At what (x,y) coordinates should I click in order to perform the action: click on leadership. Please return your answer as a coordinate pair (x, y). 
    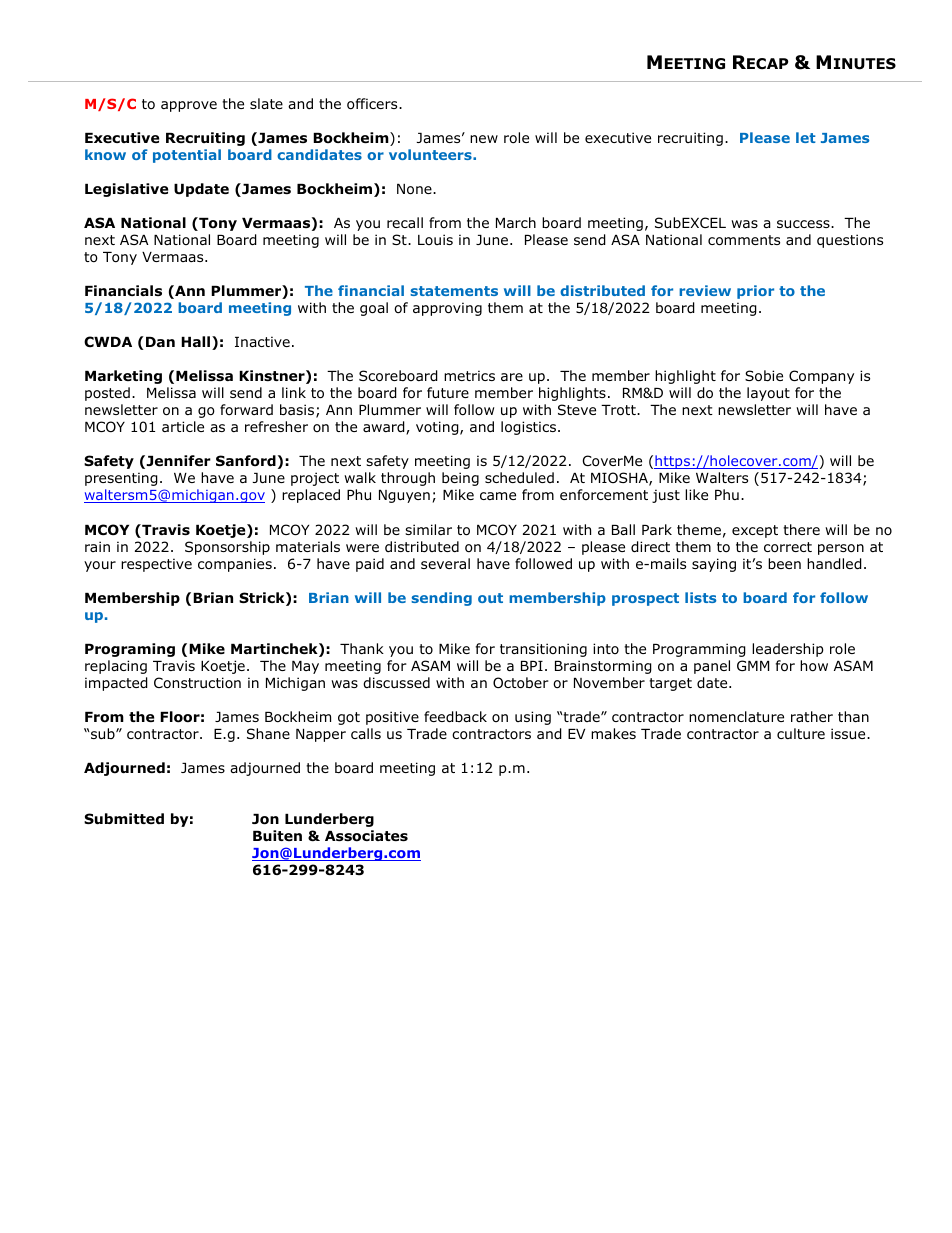
    Looking at the image, I should click on (788, 650).
